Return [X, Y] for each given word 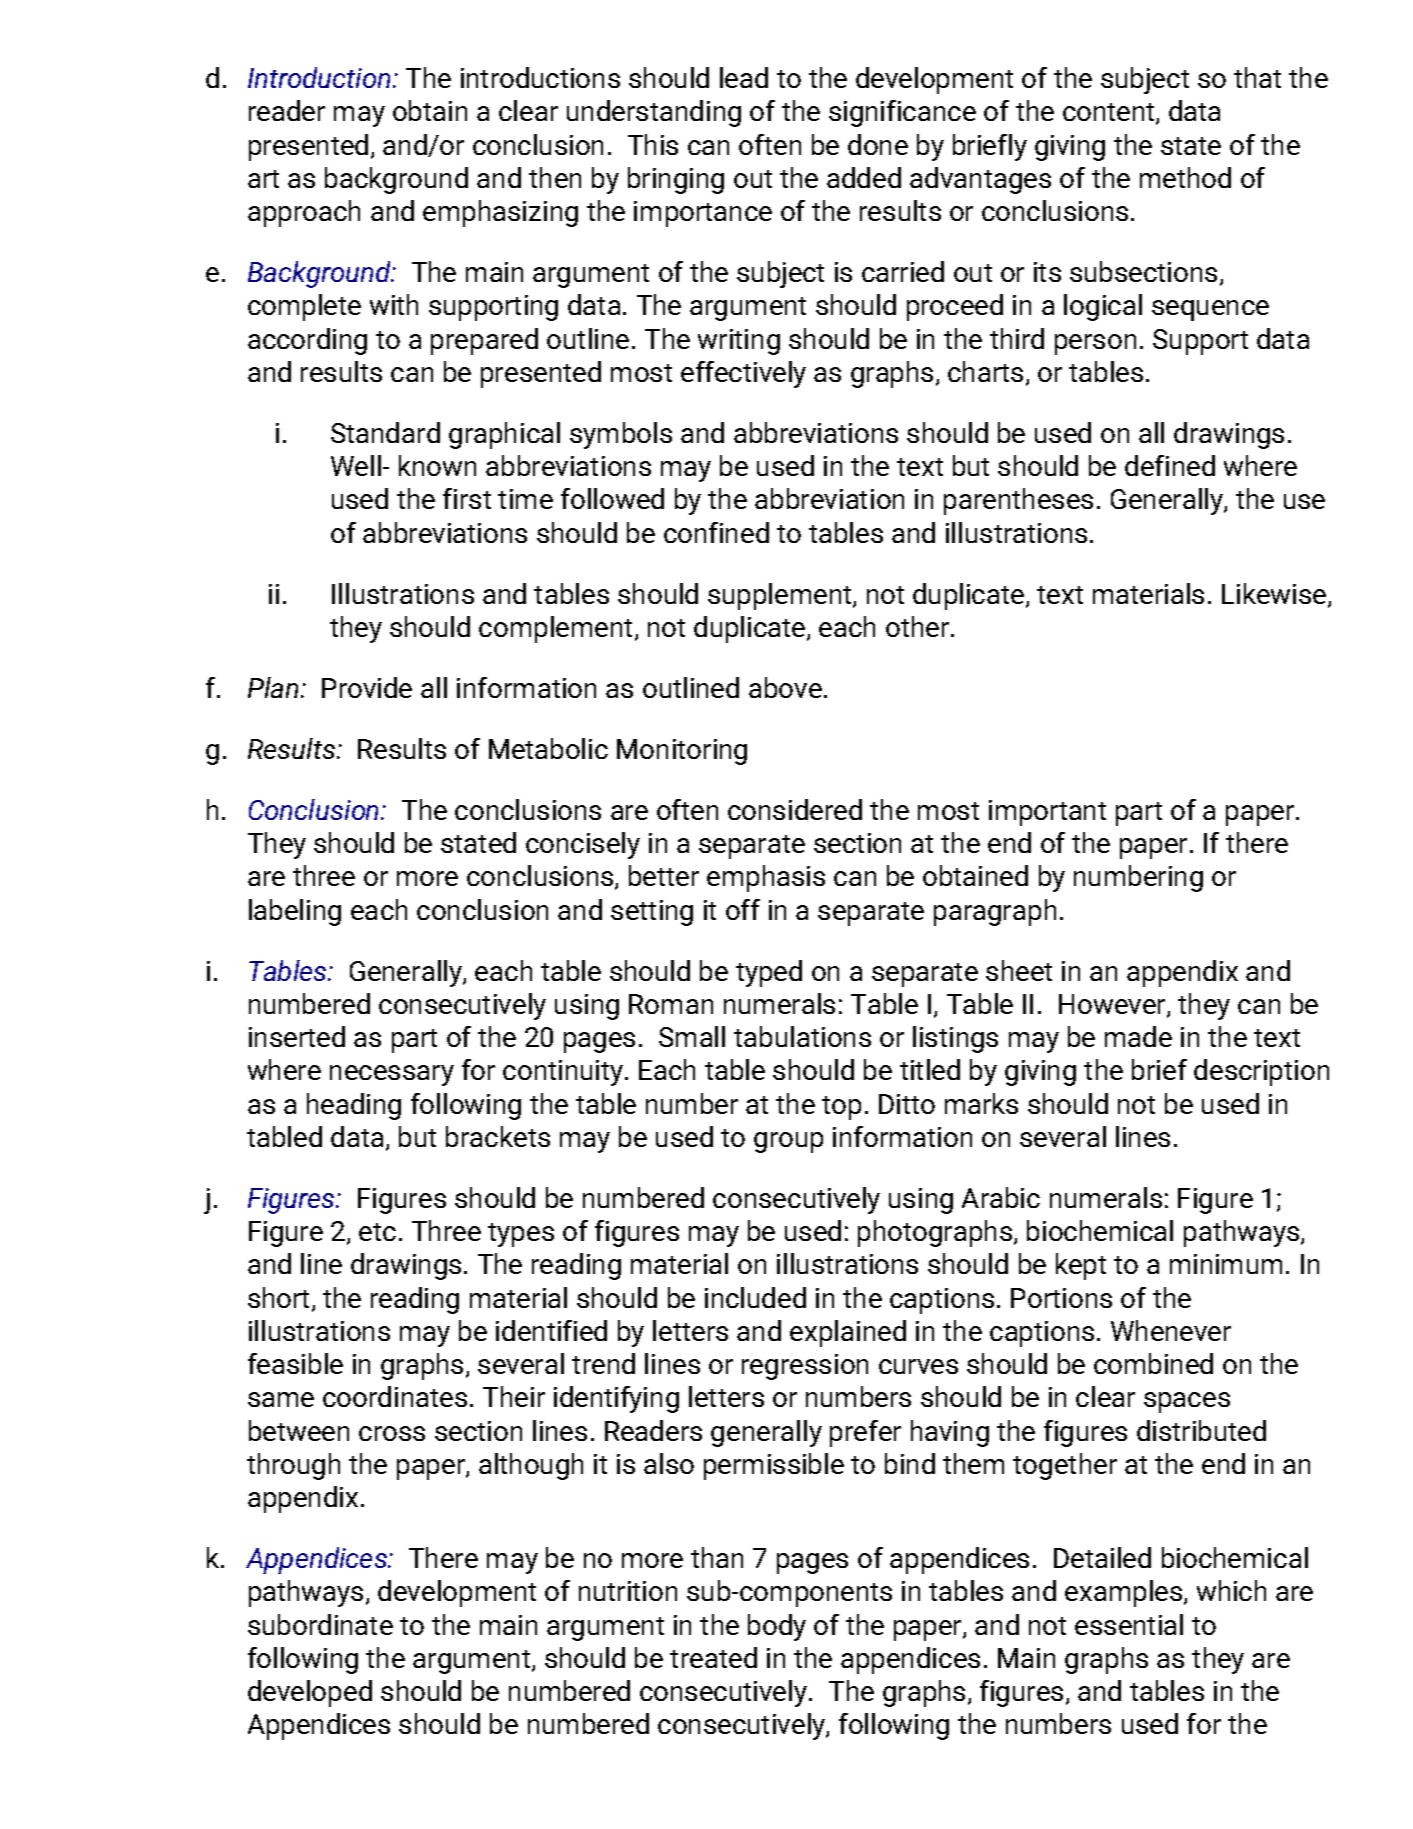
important [1047, 813]
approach [304, 213]
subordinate [320, 1624]
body [777, 1627]
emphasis [766, 878]
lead [744, 77]
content [1110, 114]
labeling [295, 912]
